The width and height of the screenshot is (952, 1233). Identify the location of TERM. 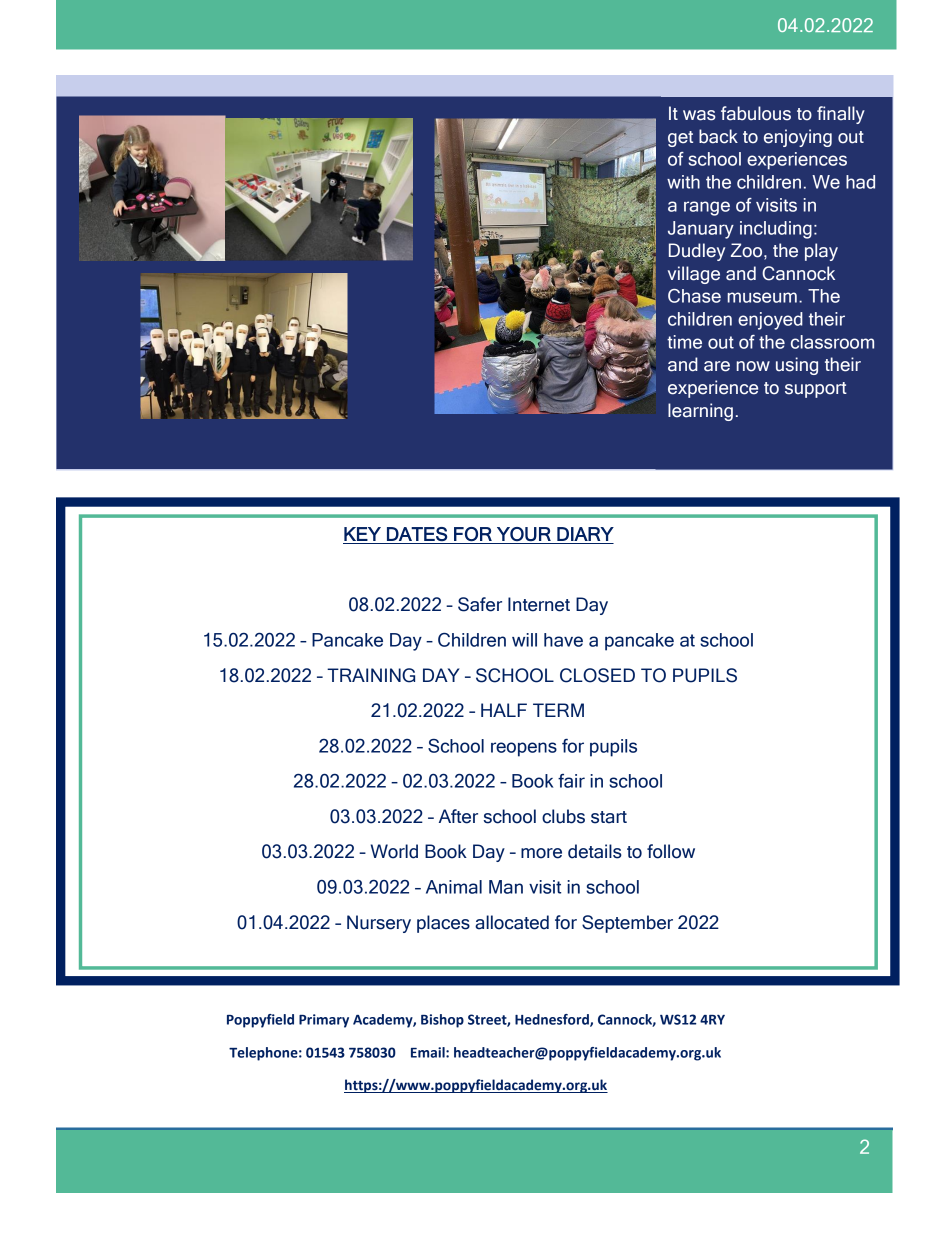
(558, 710).
